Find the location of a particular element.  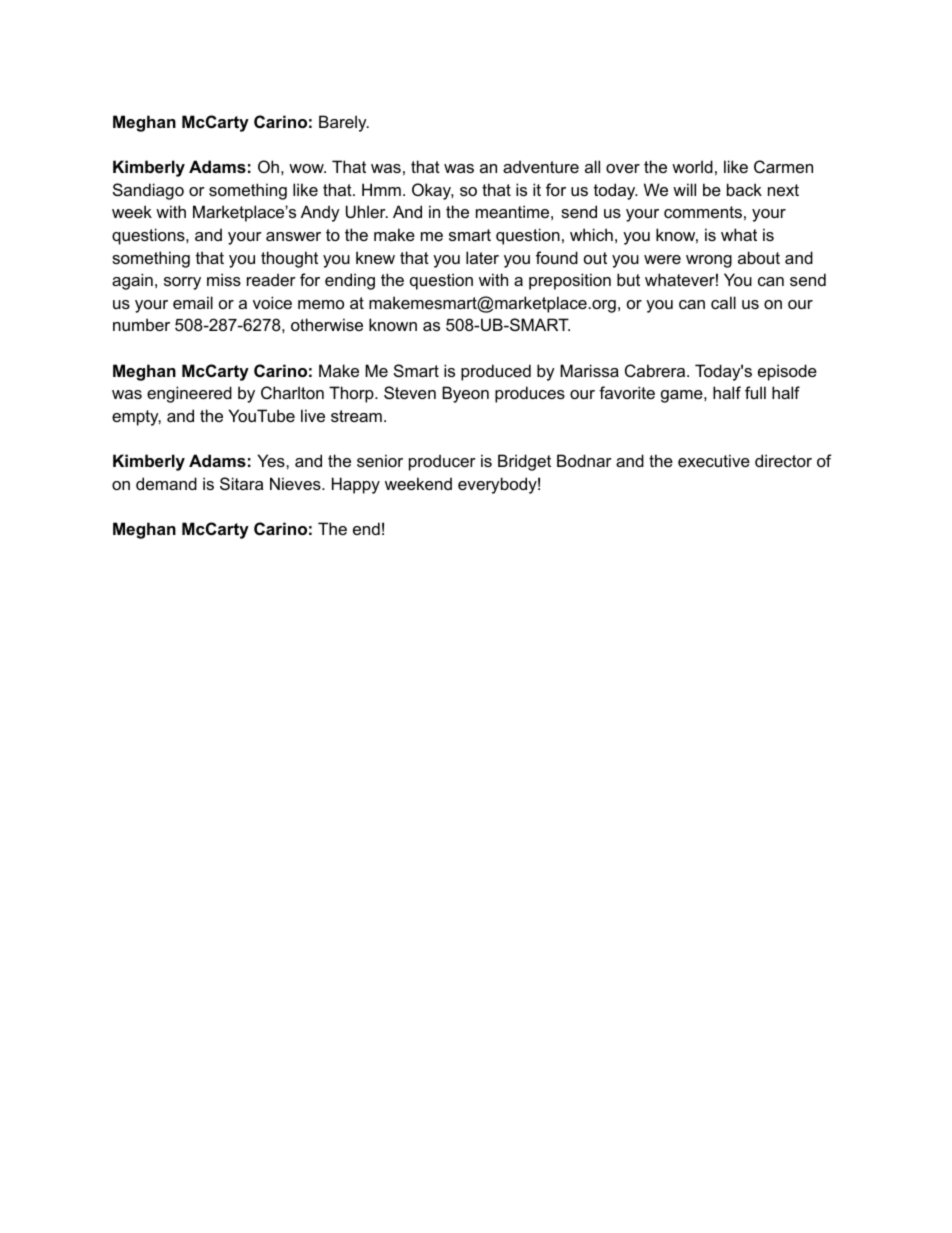

full is located at coordinates (755, 392).
